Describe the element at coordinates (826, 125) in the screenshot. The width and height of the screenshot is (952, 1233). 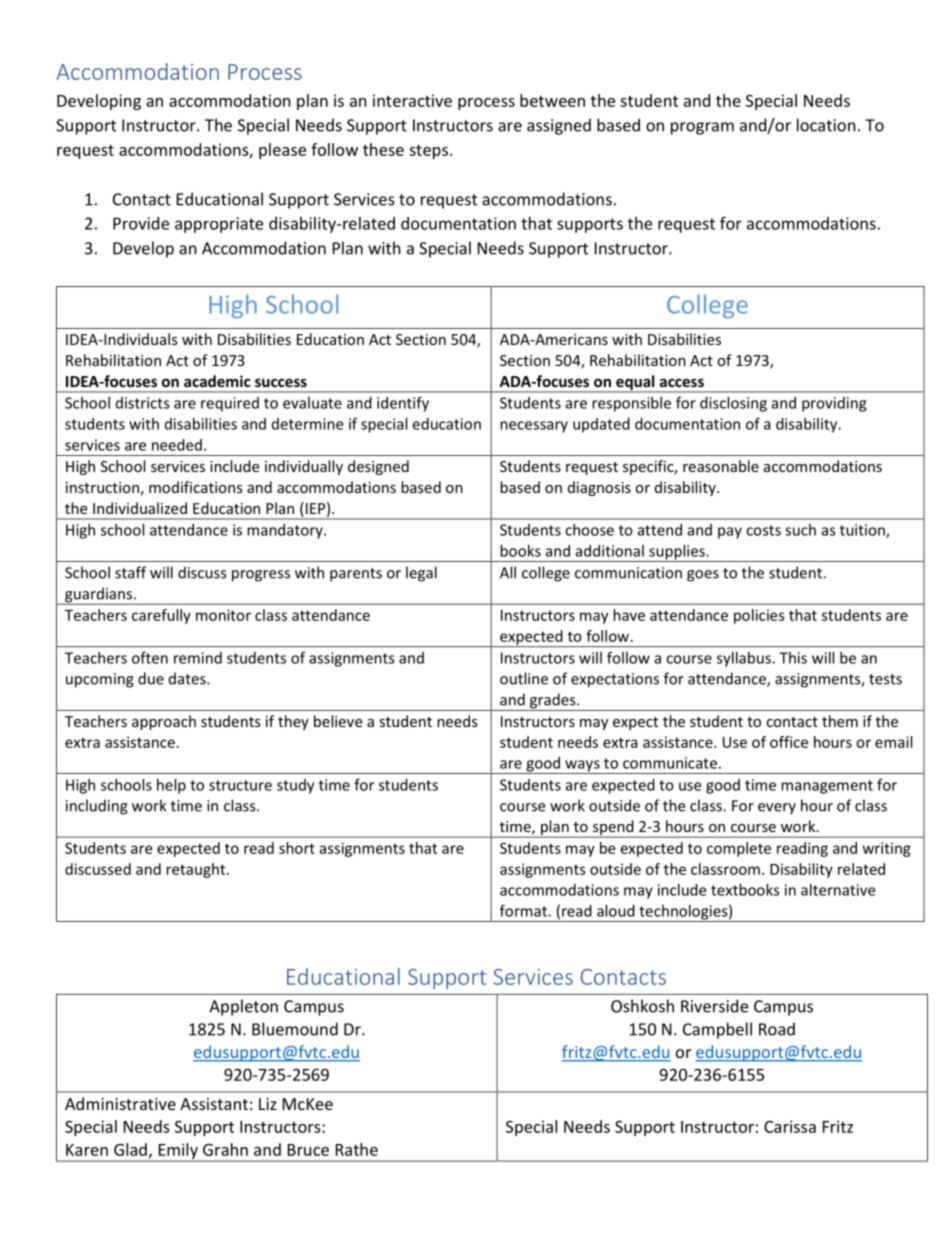
I see `location` at that location.
